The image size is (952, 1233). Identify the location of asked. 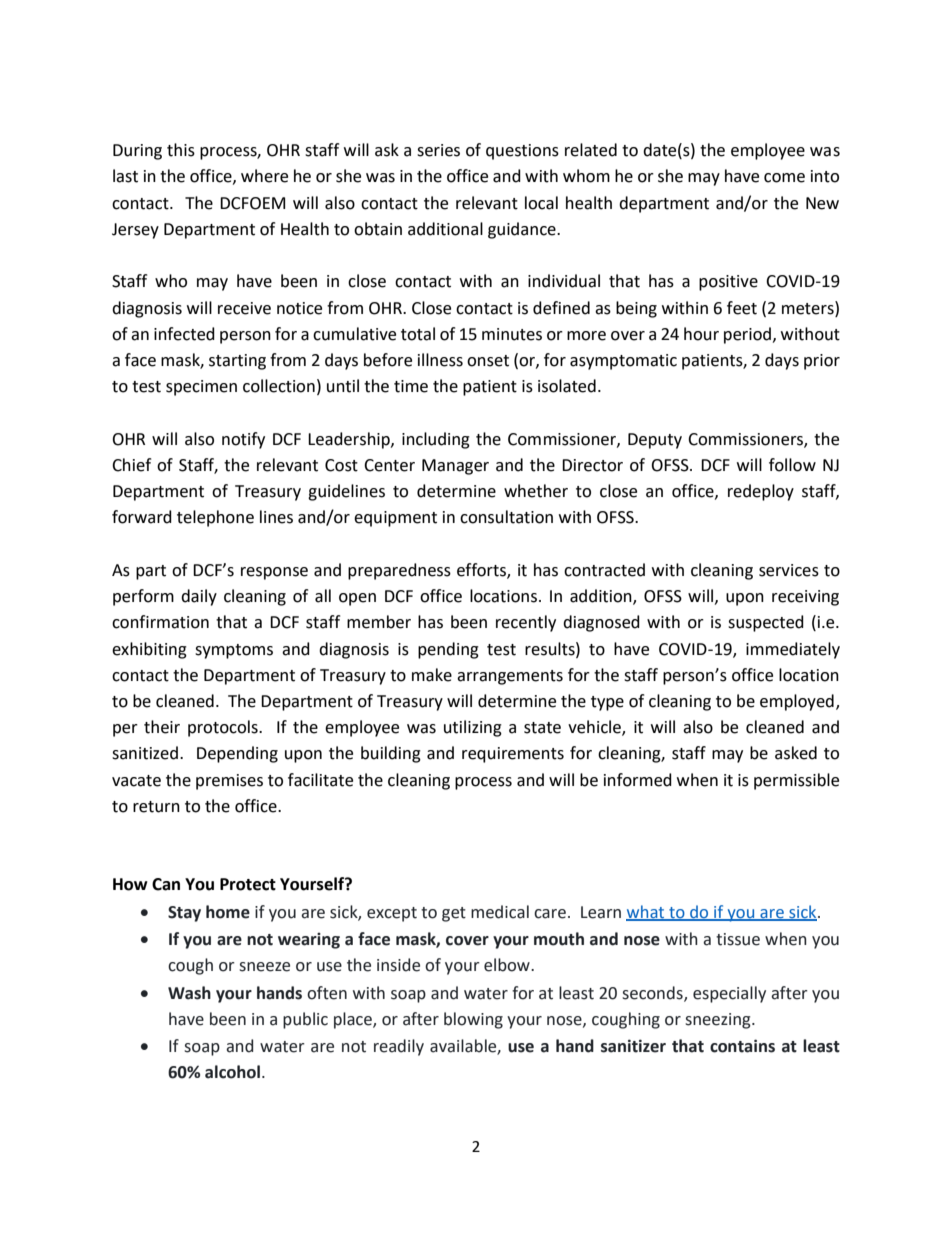
(796, 753).
